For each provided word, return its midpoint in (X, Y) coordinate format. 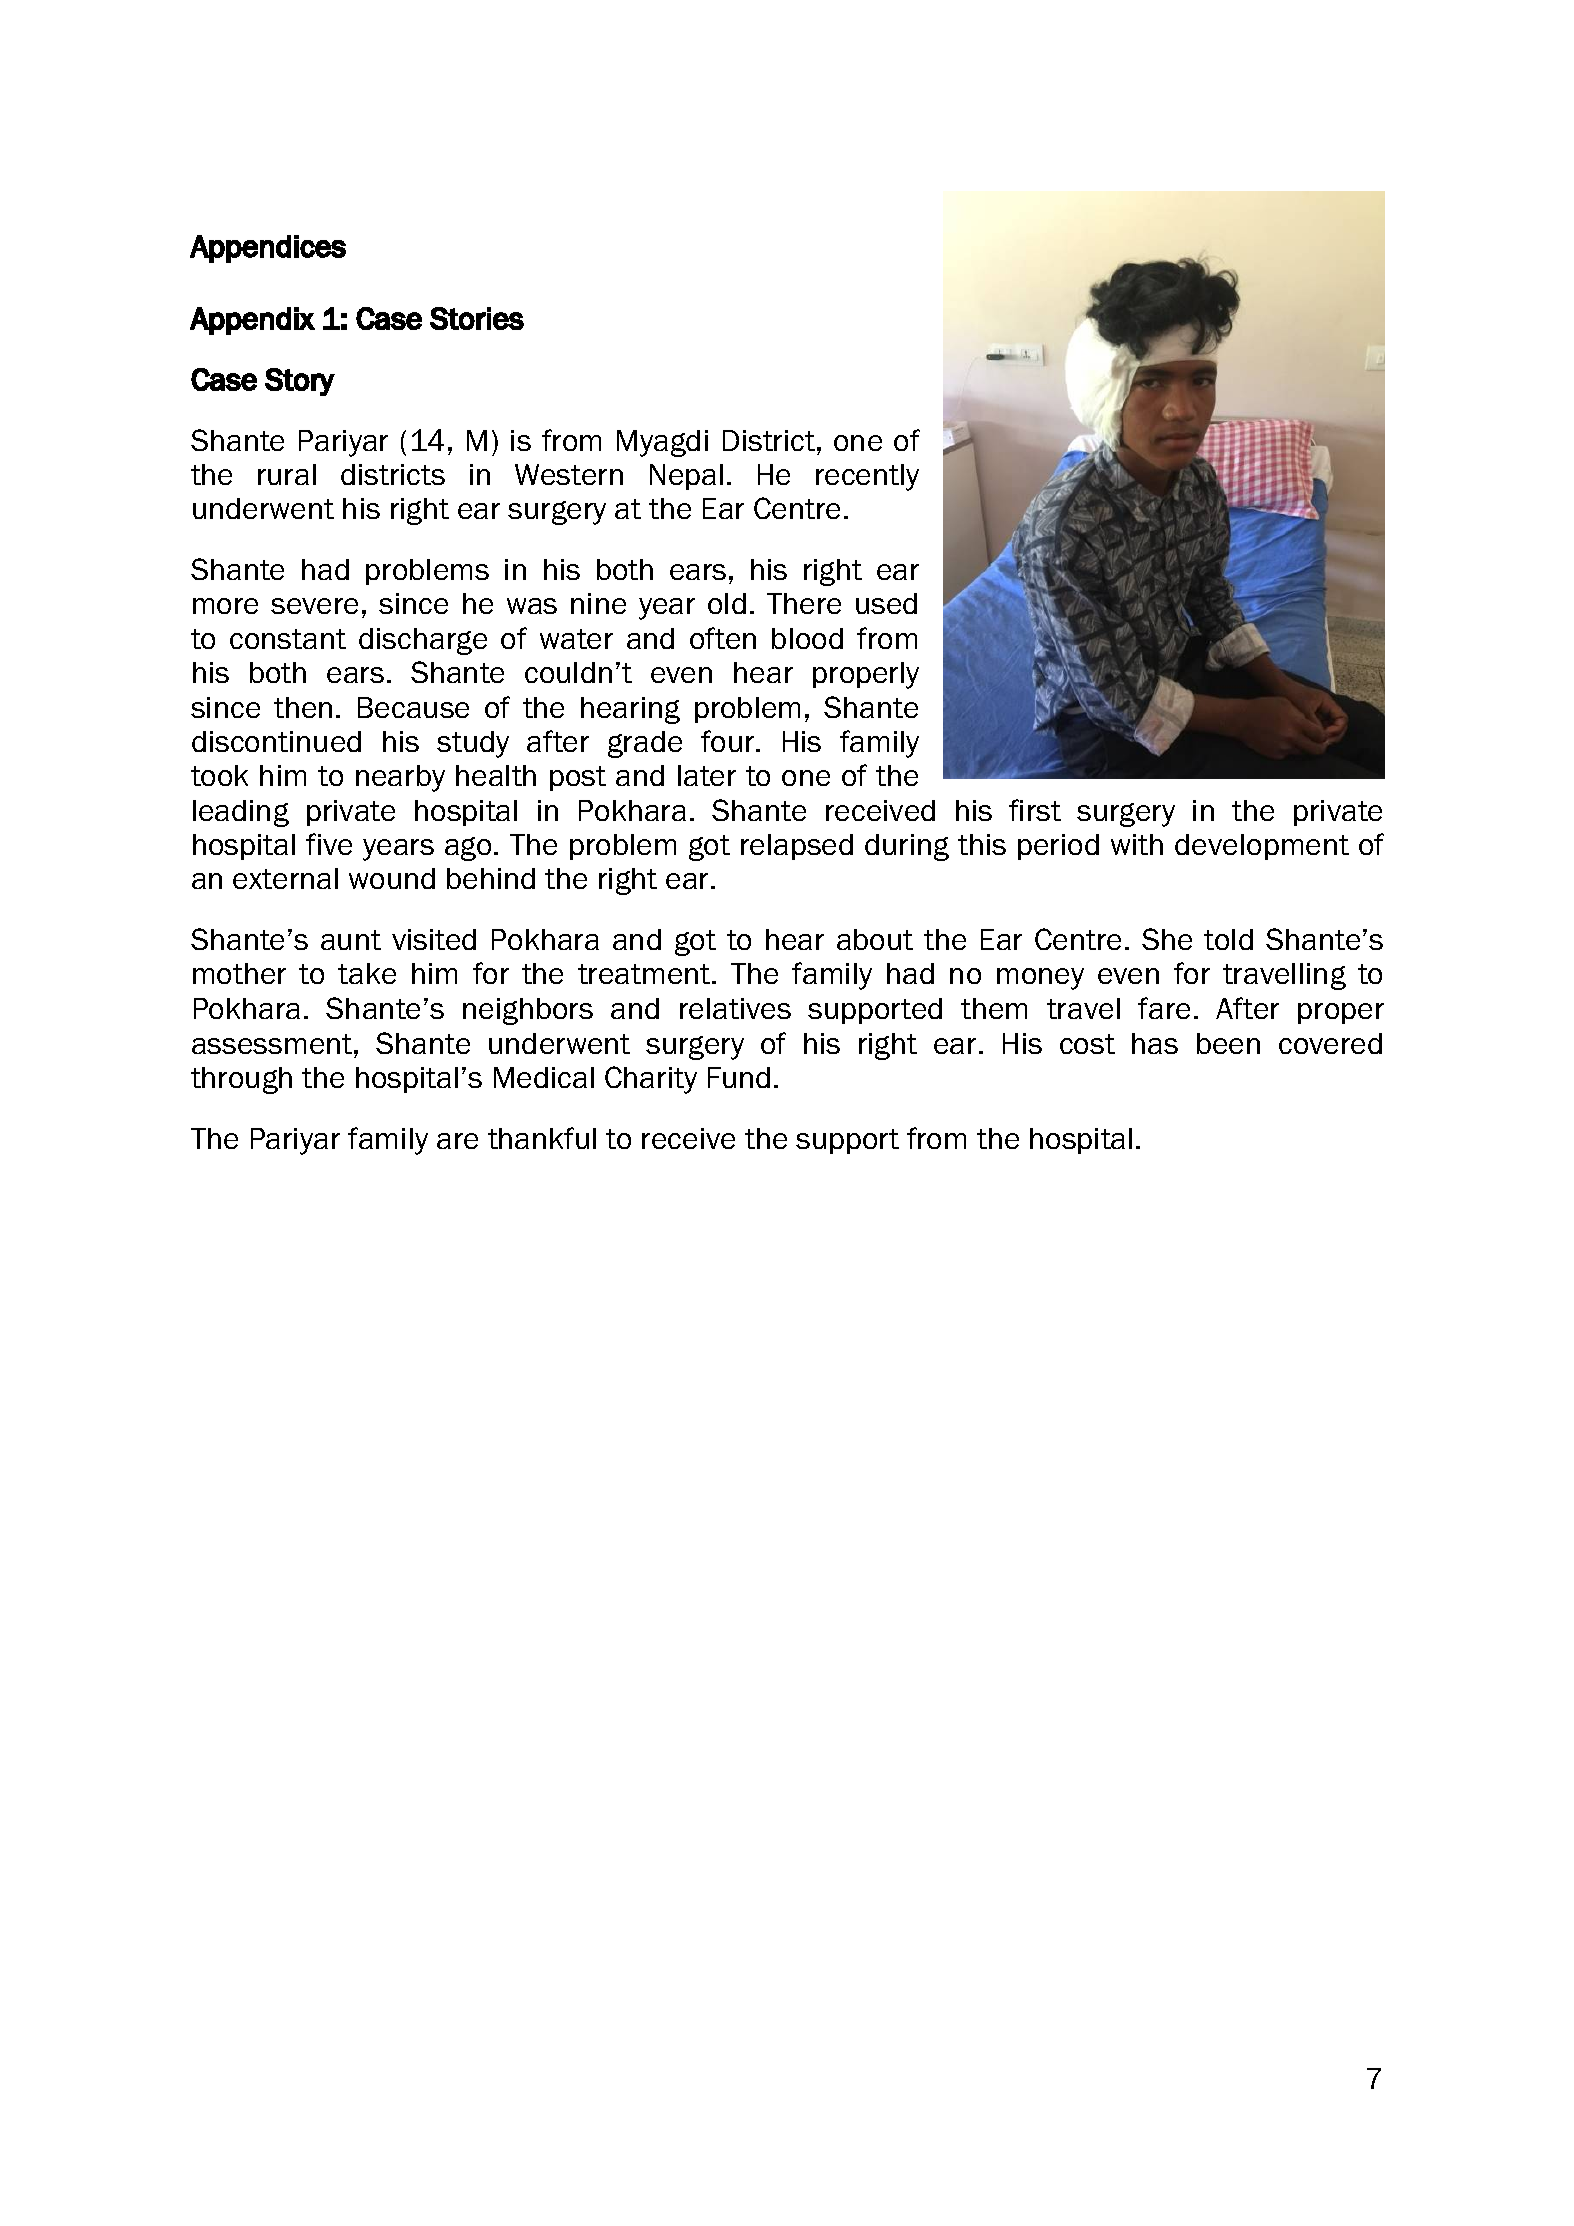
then (303, 707)
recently (867, 477)
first (1035, 810)
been (1228, 1043)
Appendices (268, 249)
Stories (477, 318)
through (241, 1080)
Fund (739, 1077)
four (729, 741)
